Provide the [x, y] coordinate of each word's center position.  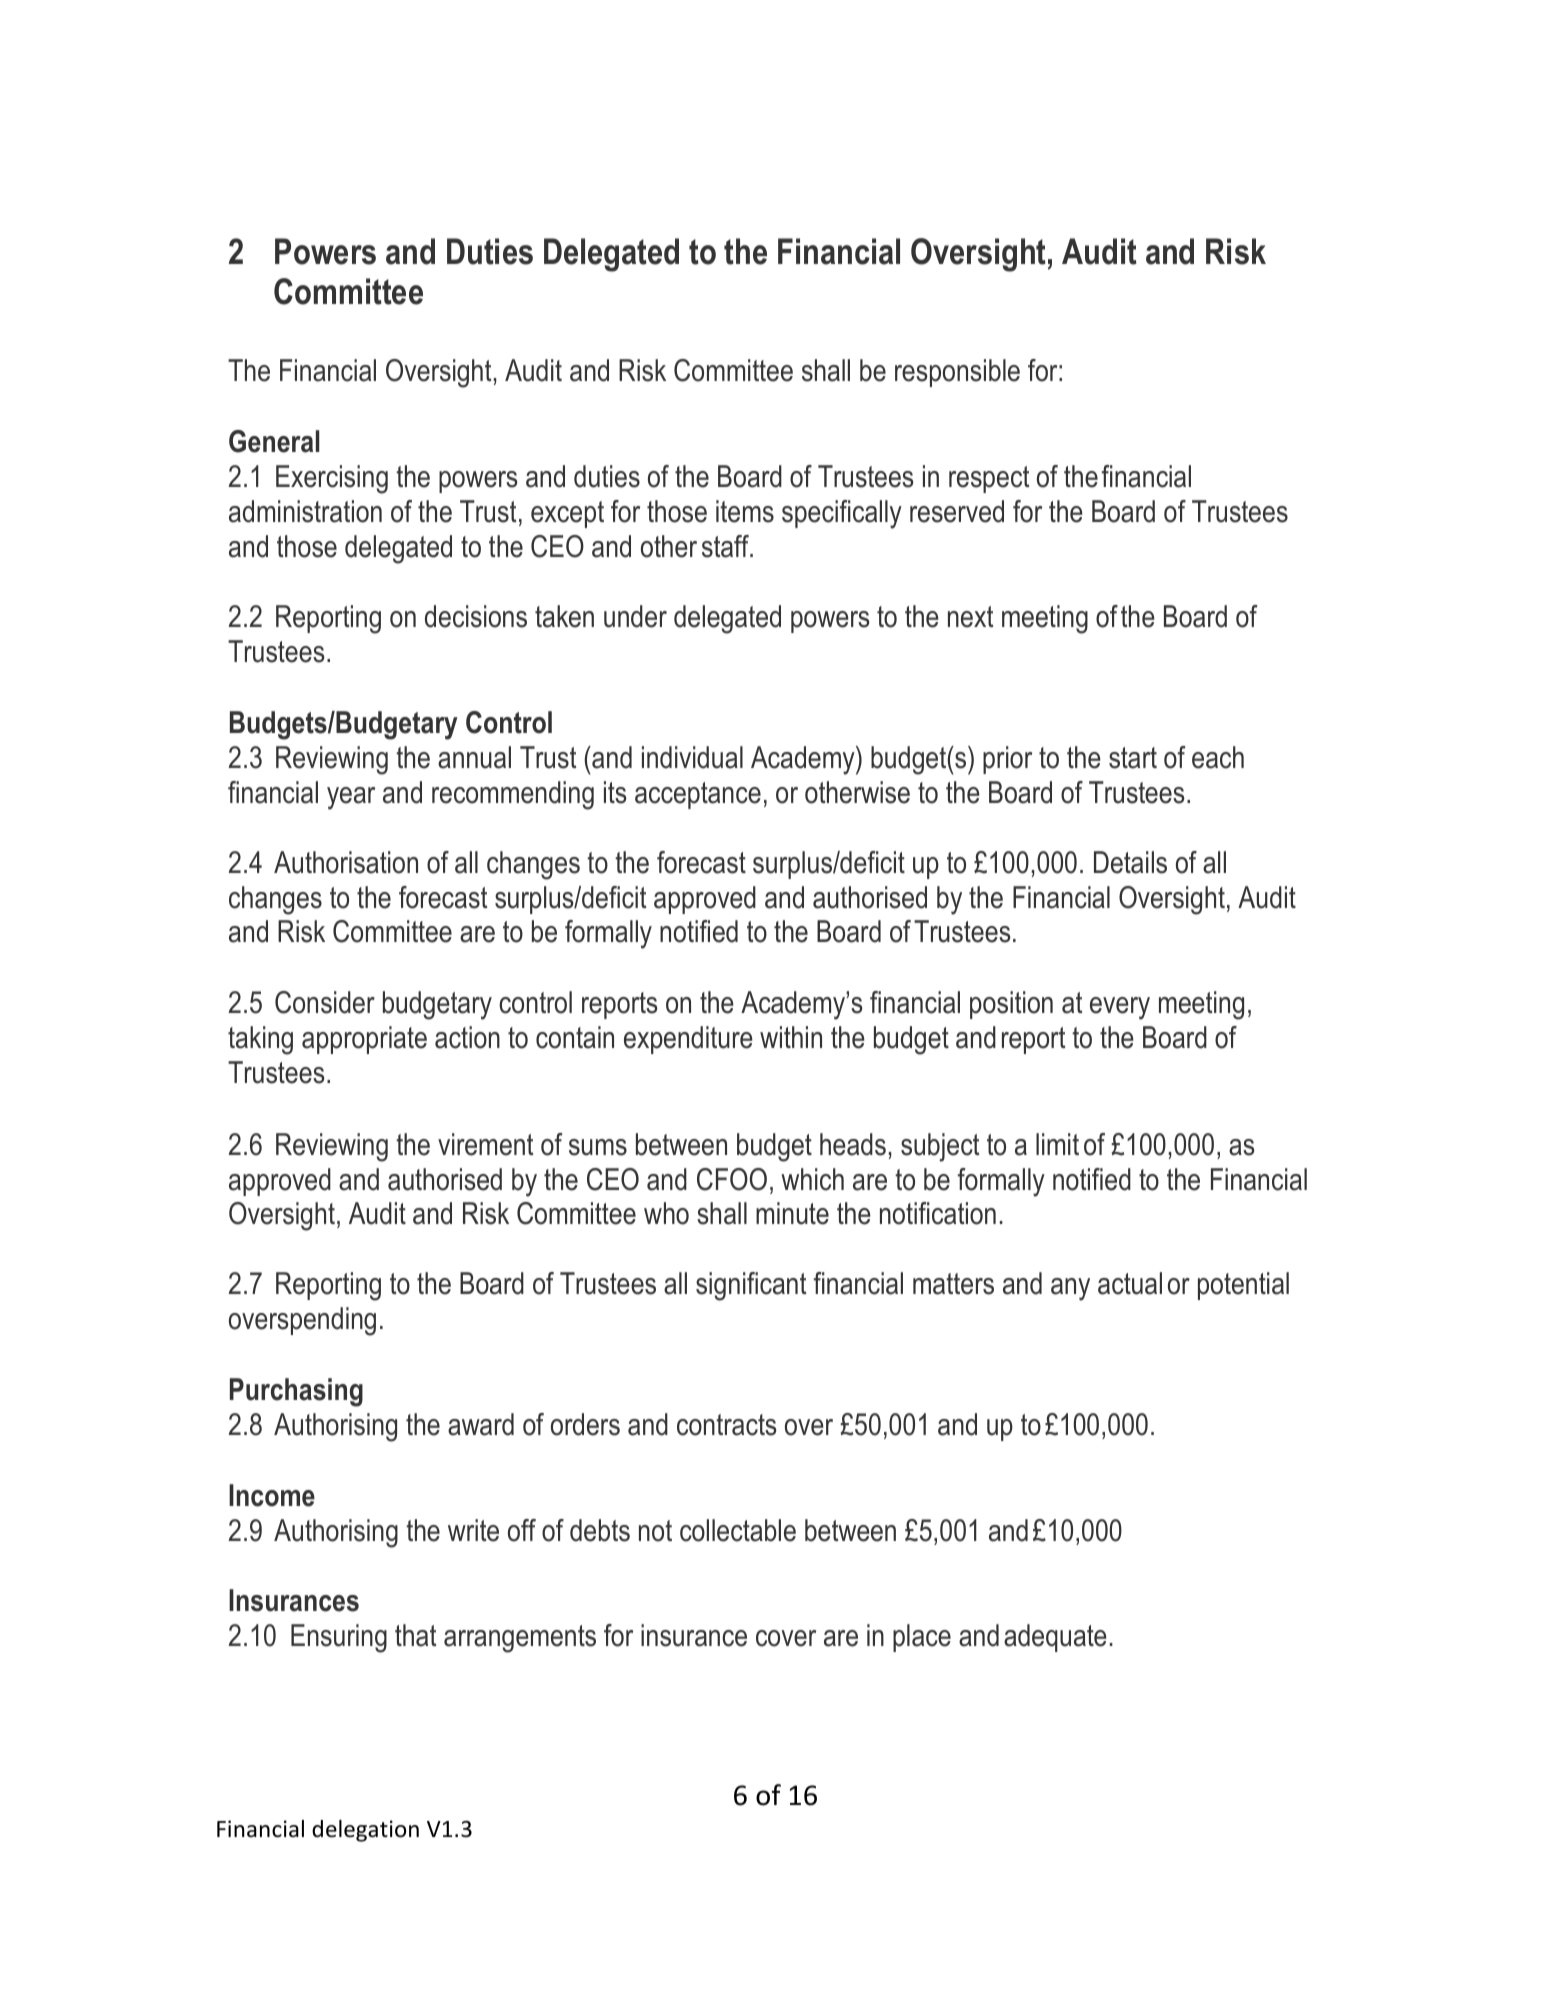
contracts [727, 1425]
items [745, 511]
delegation [365, 1831]
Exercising [332, 479]
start [1133, 758]
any [1070, 1289]
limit [1057, 1144]
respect [989, 479]
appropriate [364, 1040]
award [481, 1424]
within [791, 1037]
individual [692, 757]
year [351, 798]
